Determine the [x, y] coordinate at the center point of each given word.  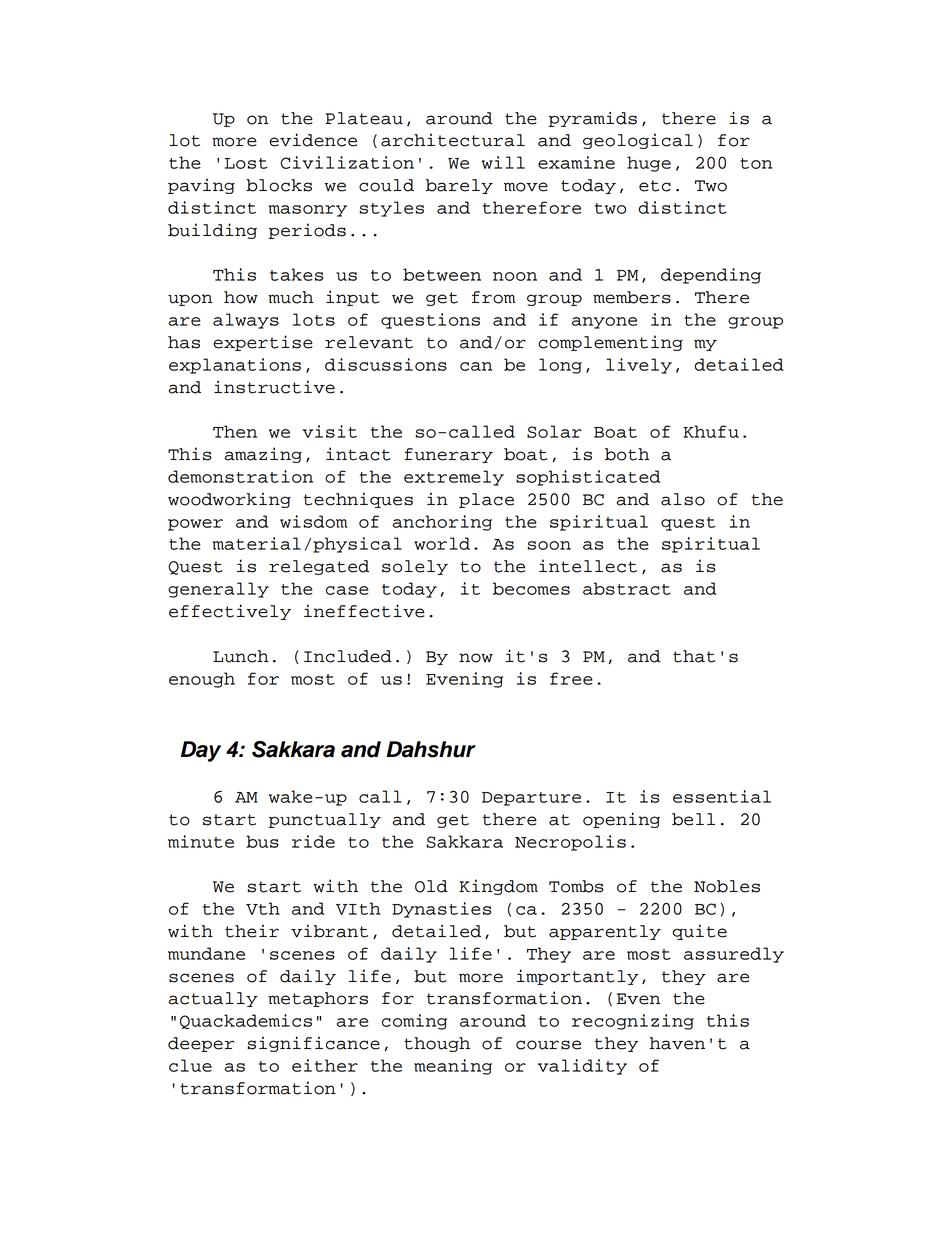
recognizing [633, 1022]
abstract [627, 588]
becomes [531, 588]
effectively [230, 612]
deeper [201, 1044]
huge [649, 164]
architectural [453, 140]
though [437, 1044]
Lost [246, 163]
